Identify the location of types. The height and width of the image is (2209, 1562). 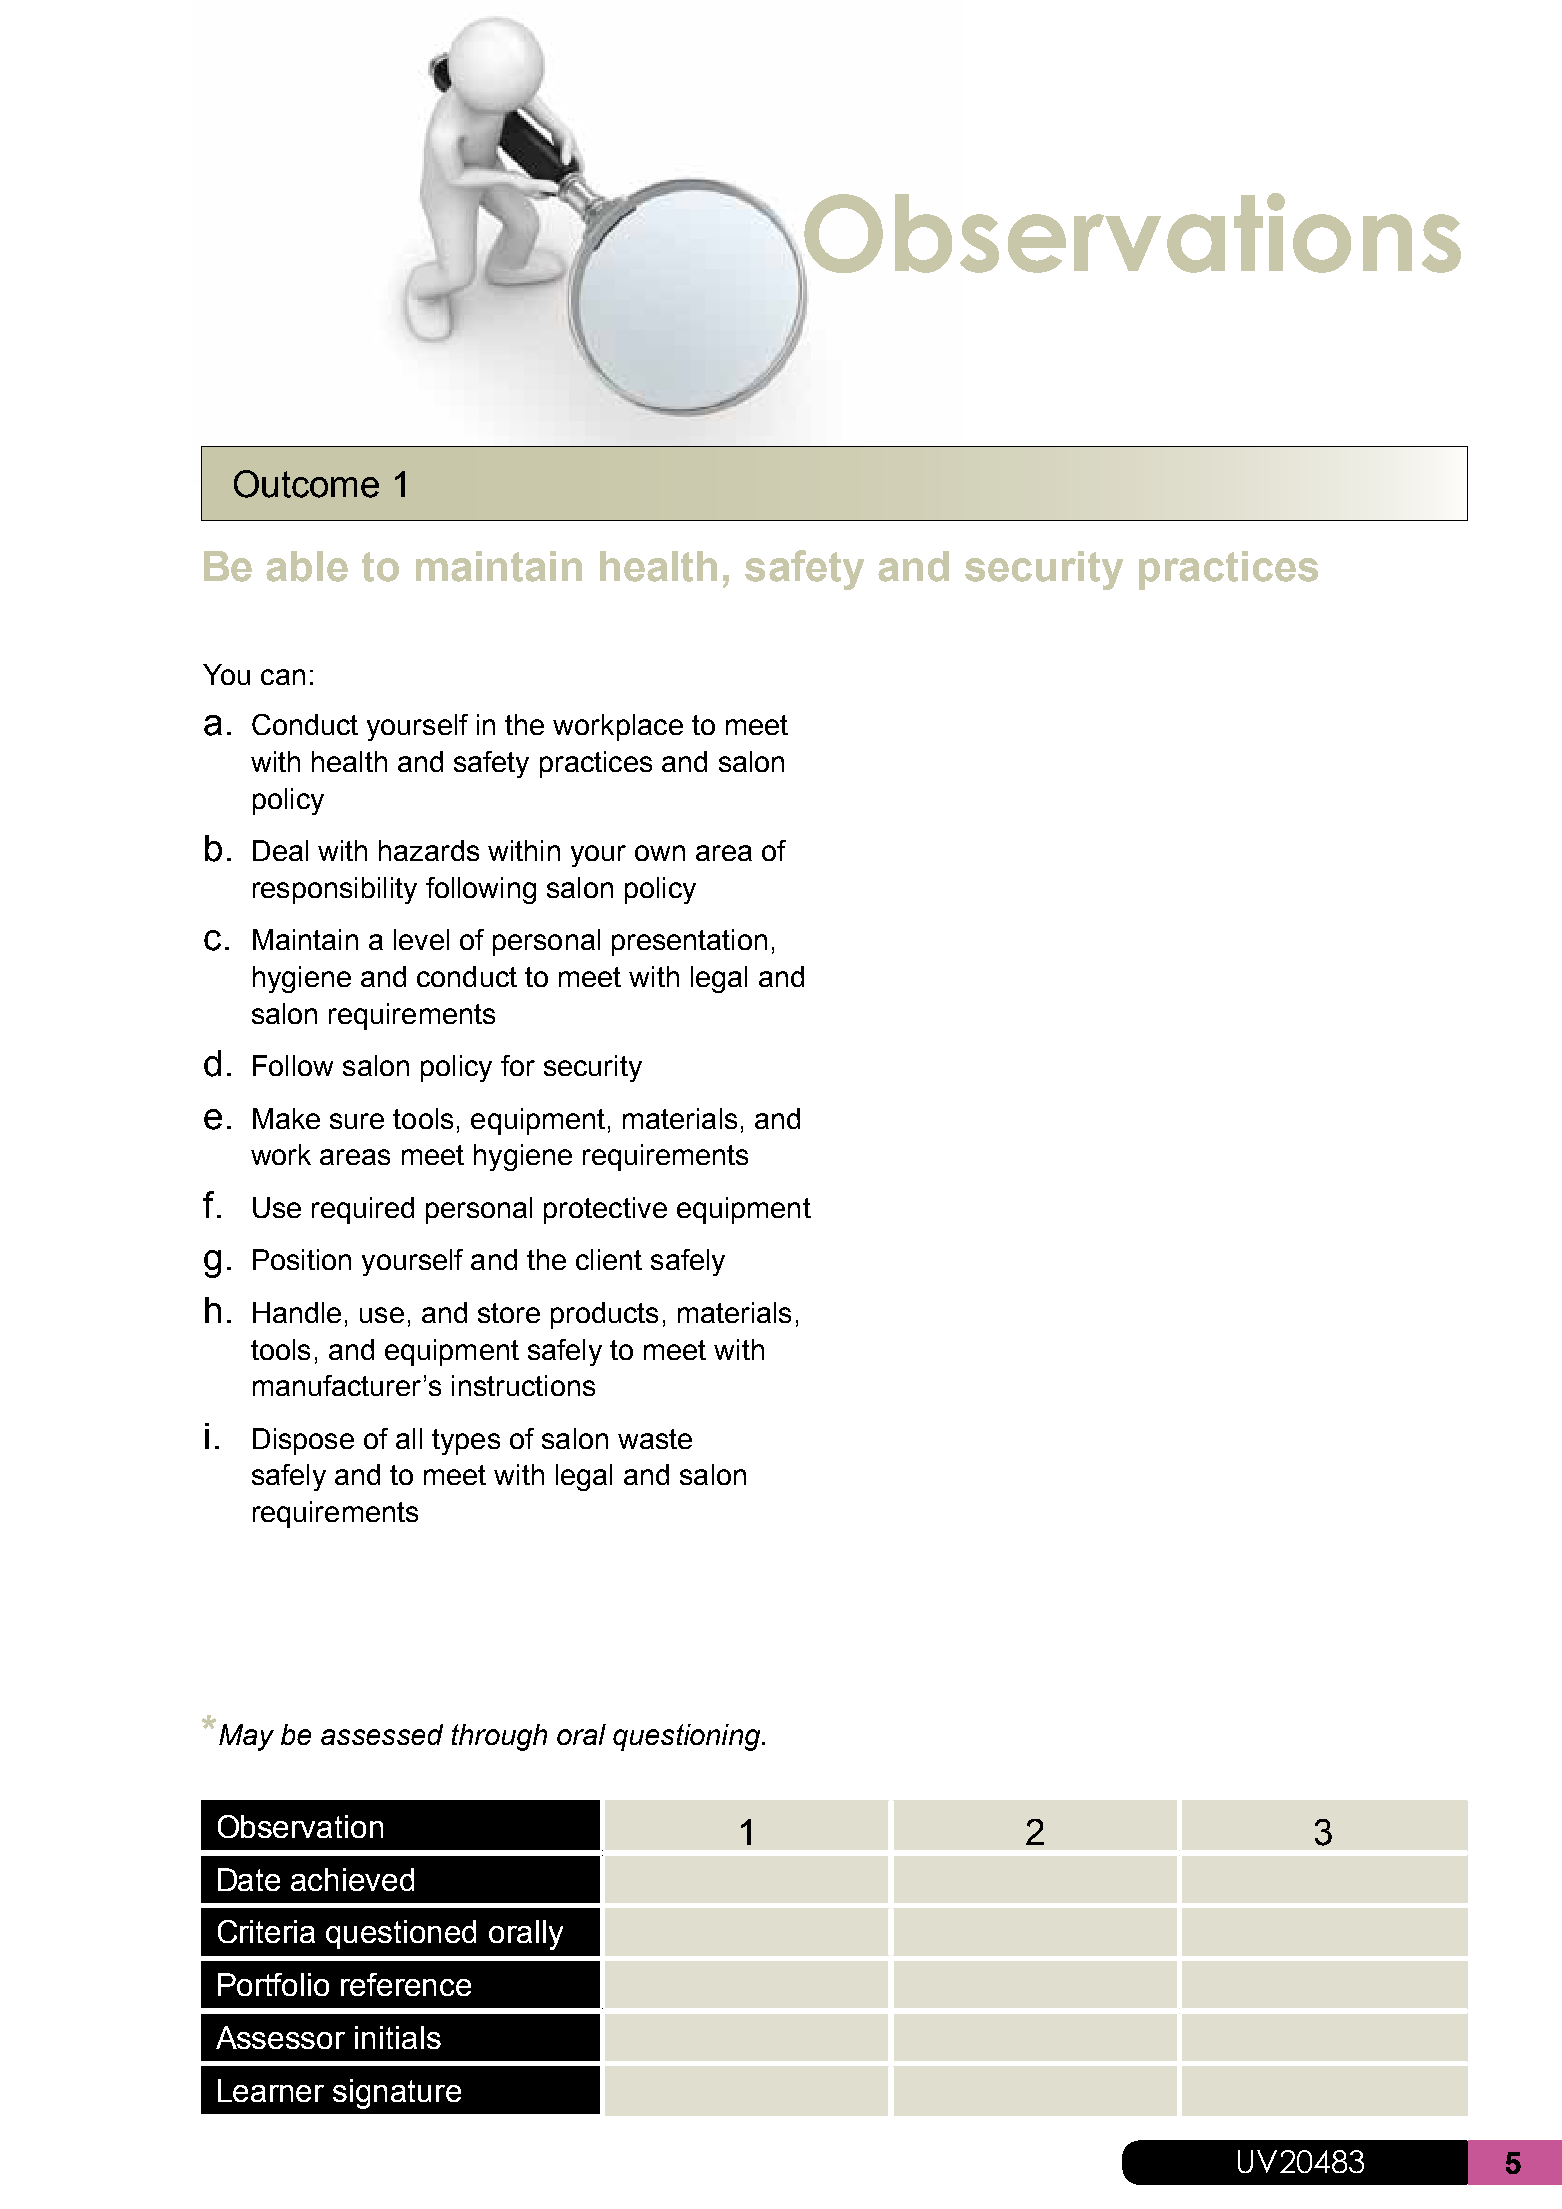
(466, 1442).
